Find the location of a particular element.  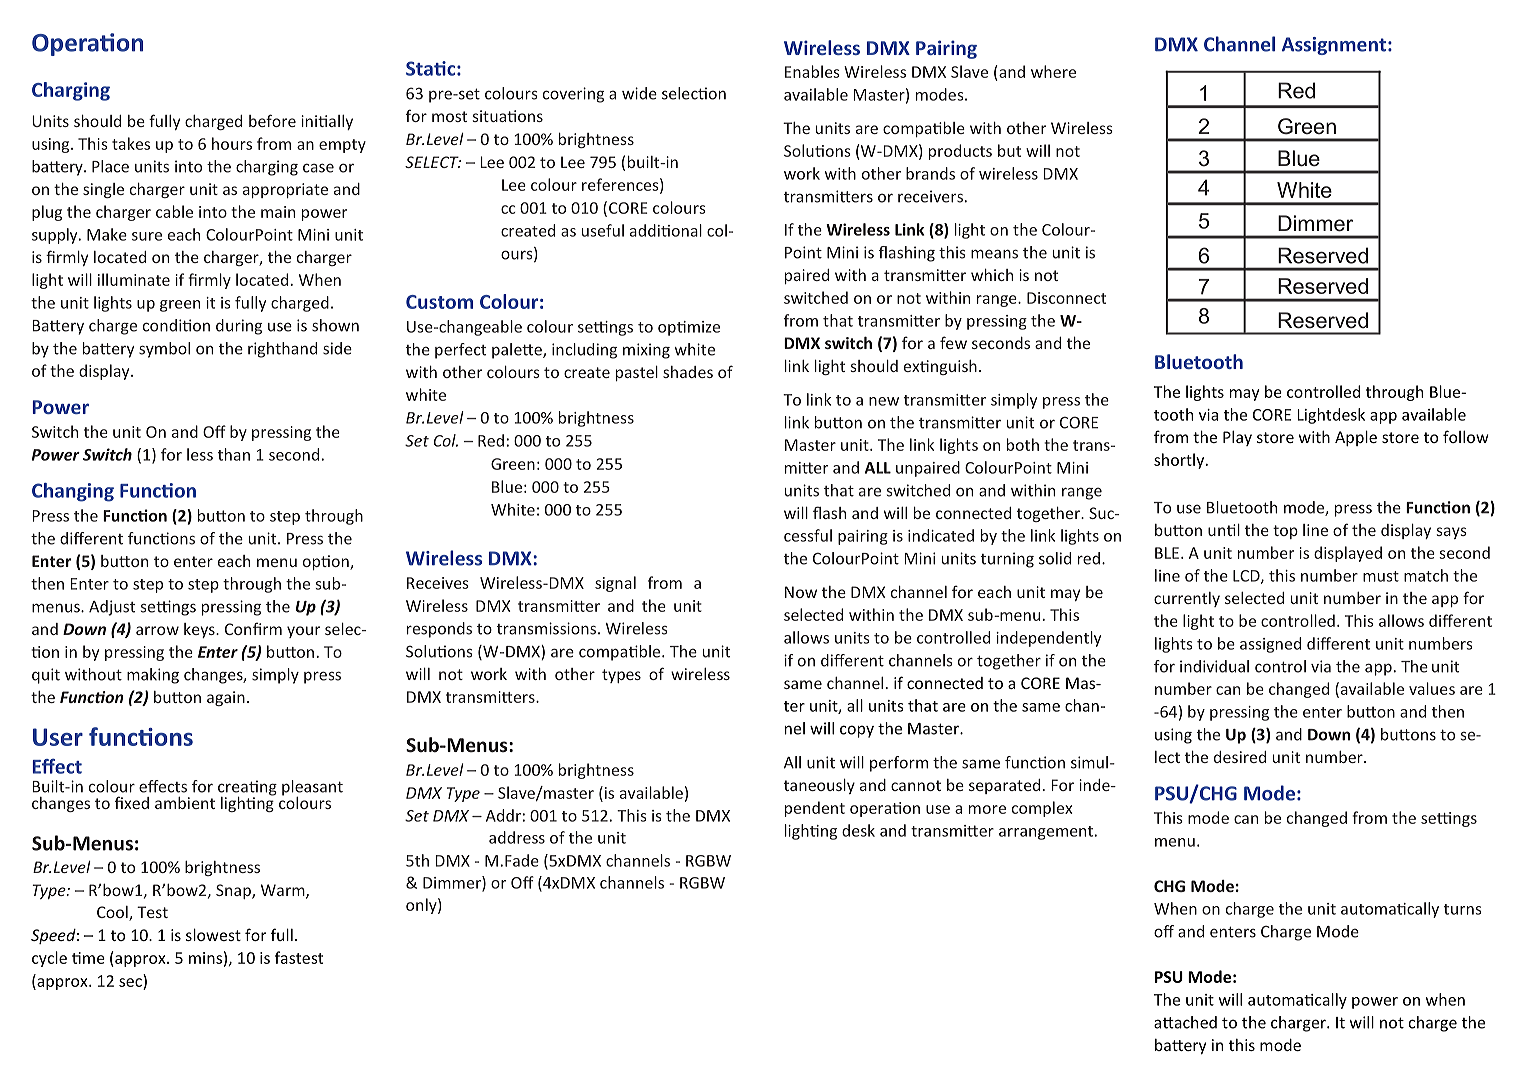

during is located at coordinates (239, 327).
